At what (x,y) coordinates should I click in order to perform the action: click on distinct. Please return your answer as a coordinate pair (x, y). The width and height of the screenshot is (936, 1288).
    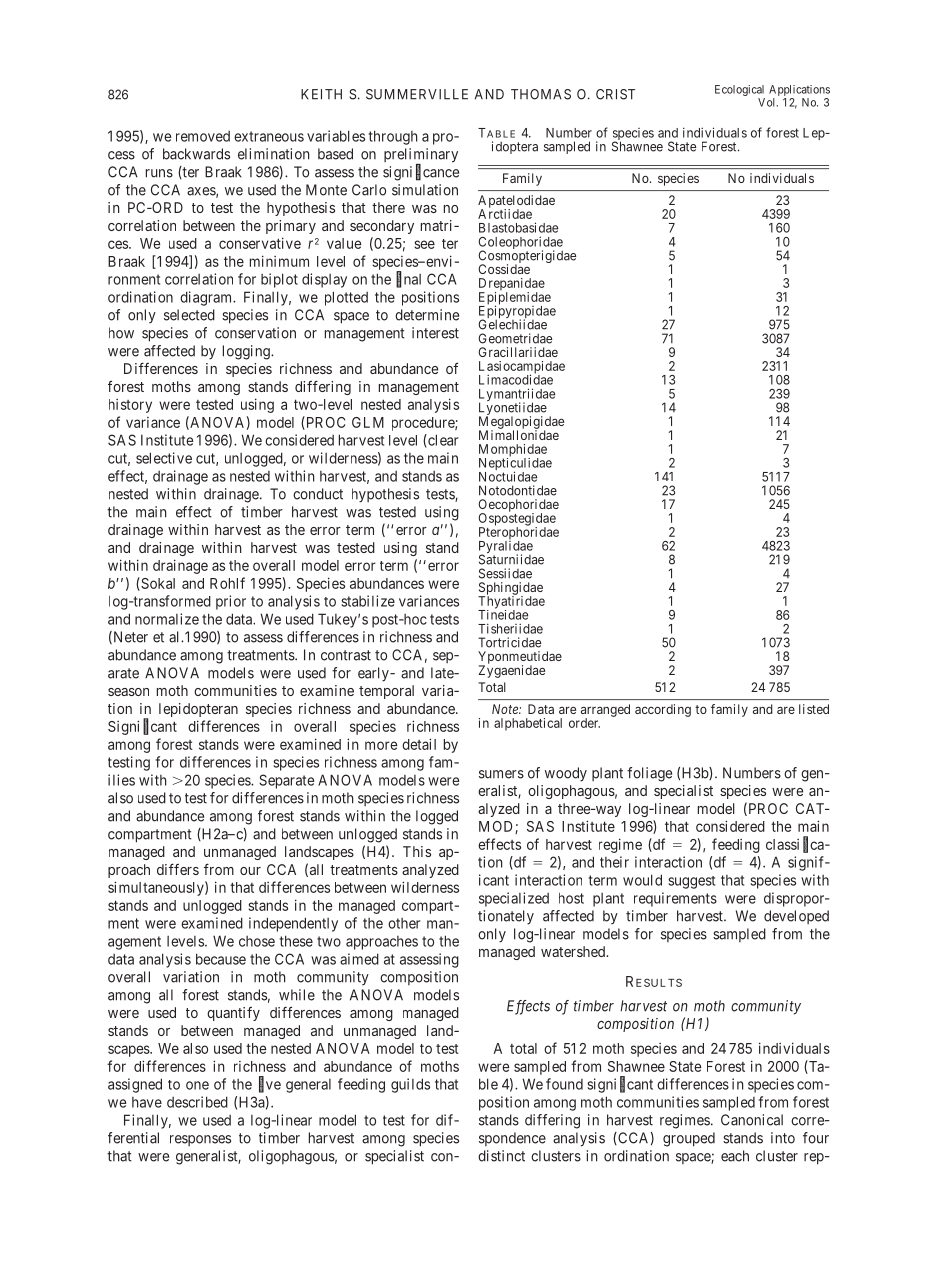
    Looking at the image, I should click on (501, 1156).
